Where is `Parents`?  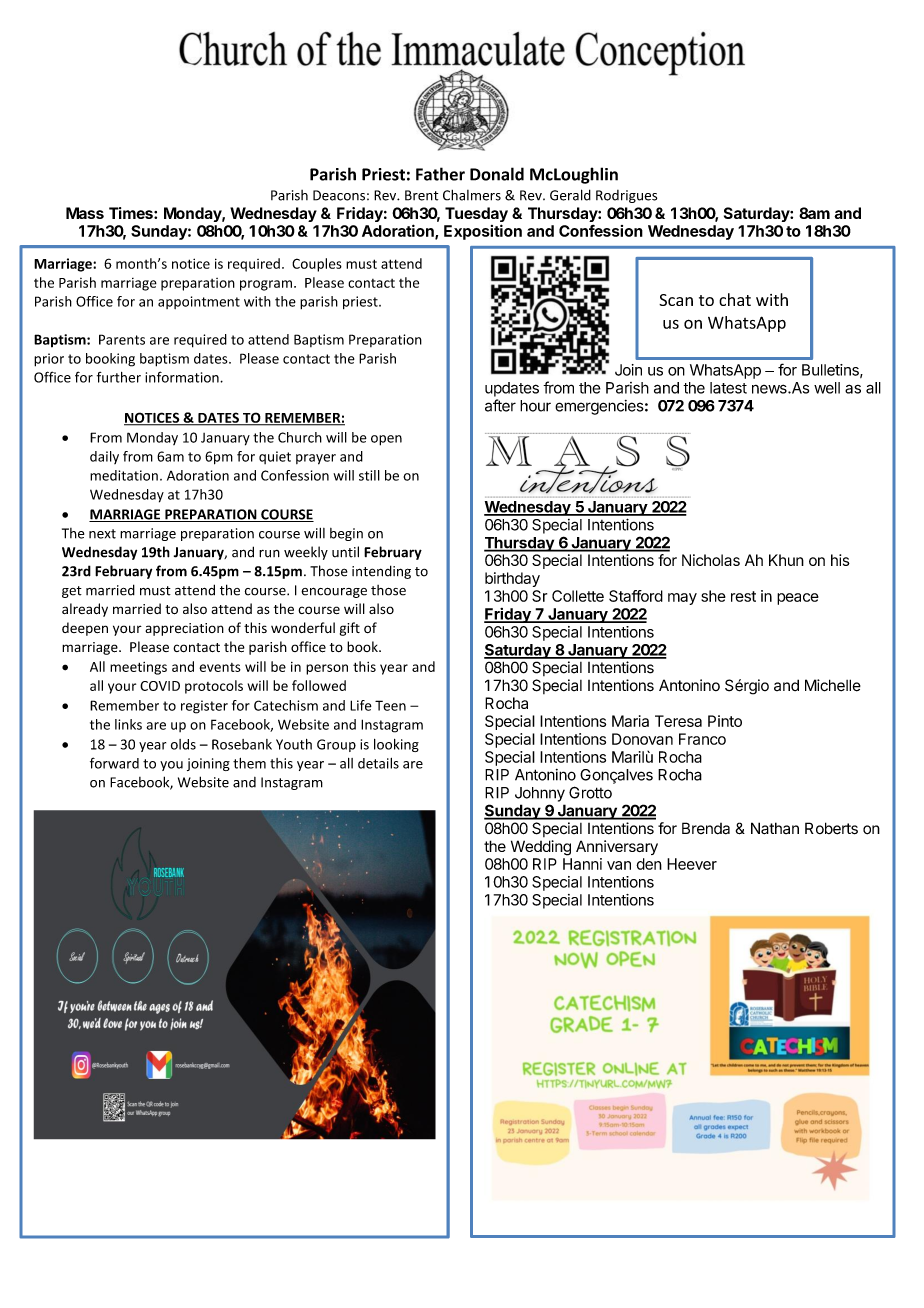
Parents is located at coordinates (122, 339).
